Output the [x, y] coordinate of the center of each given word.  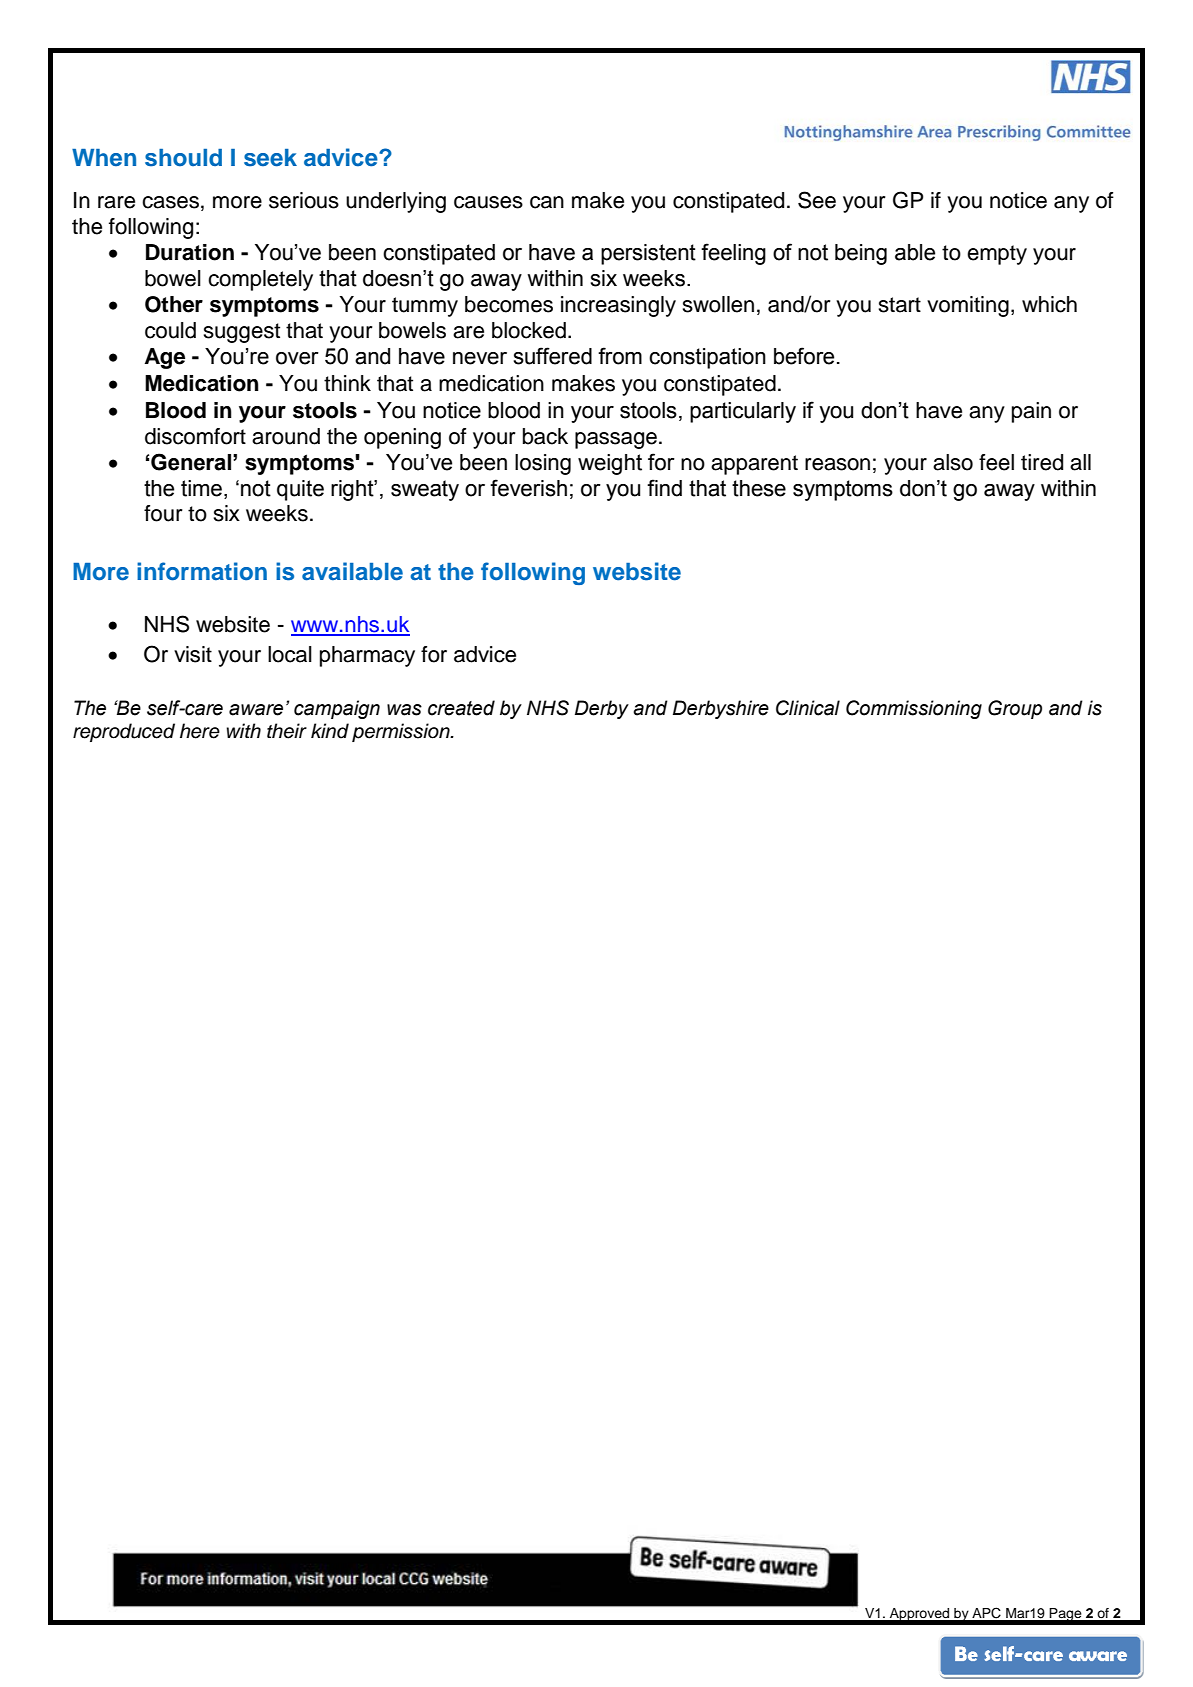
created [461, 708]
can [547, 202]
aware [256, 710]
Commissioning [914, 709]
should [183, 158]
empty [997, 255]
